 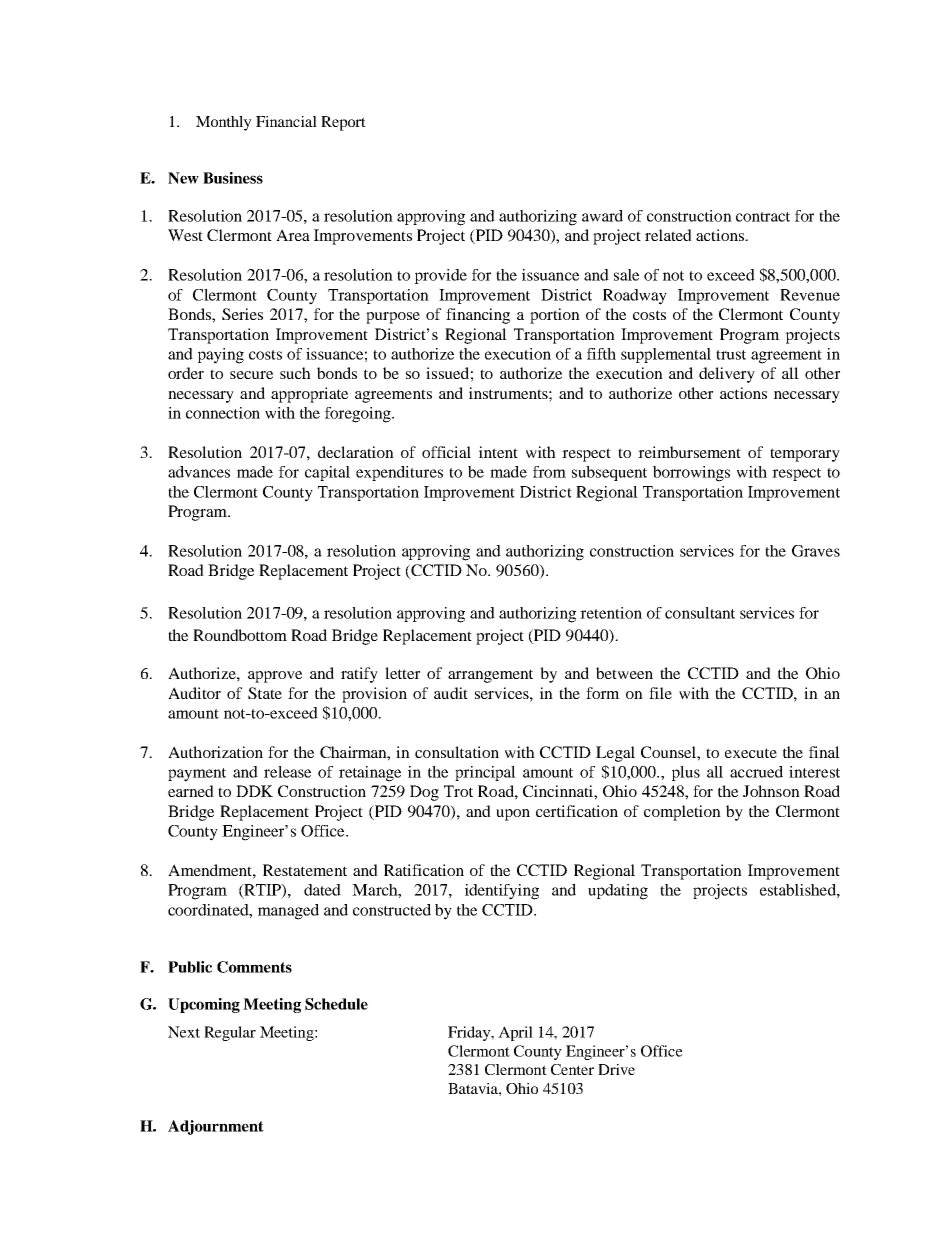 I want to click on approve, so click(x=275, y=677).
